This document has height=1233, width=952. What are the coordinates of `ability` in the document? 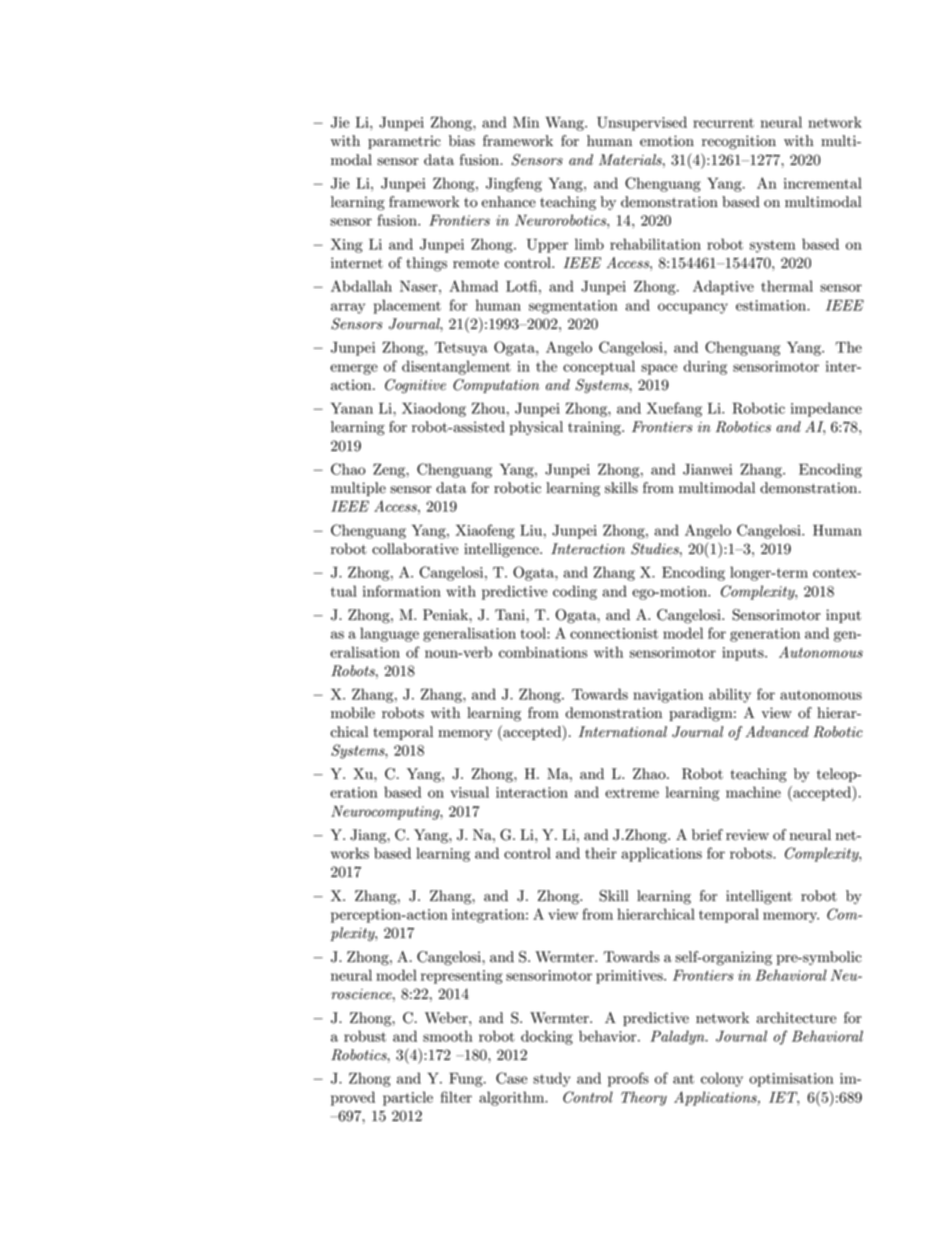 It's located at (730, 695).
